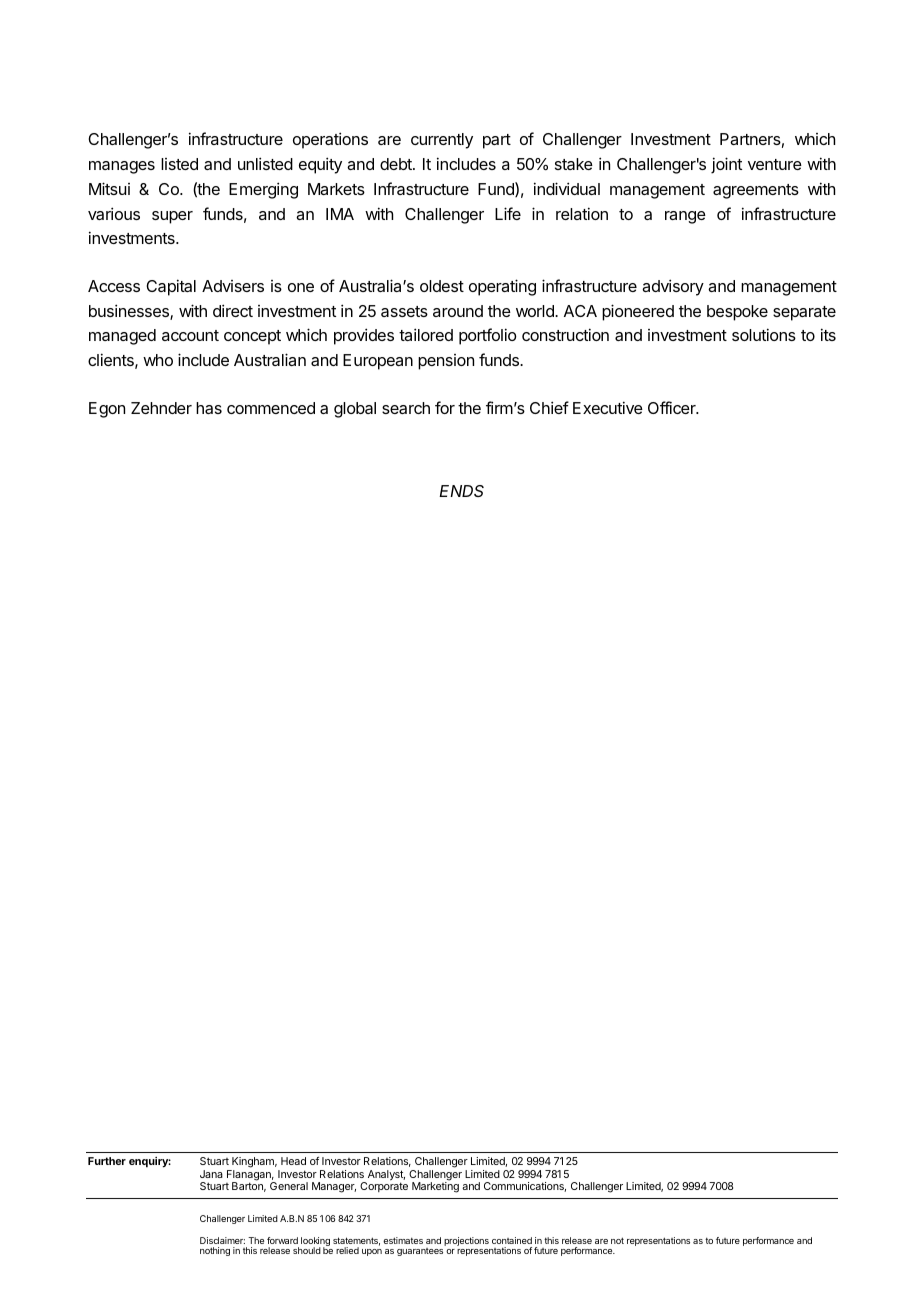  I want to click on currently, so click(442, 141).
